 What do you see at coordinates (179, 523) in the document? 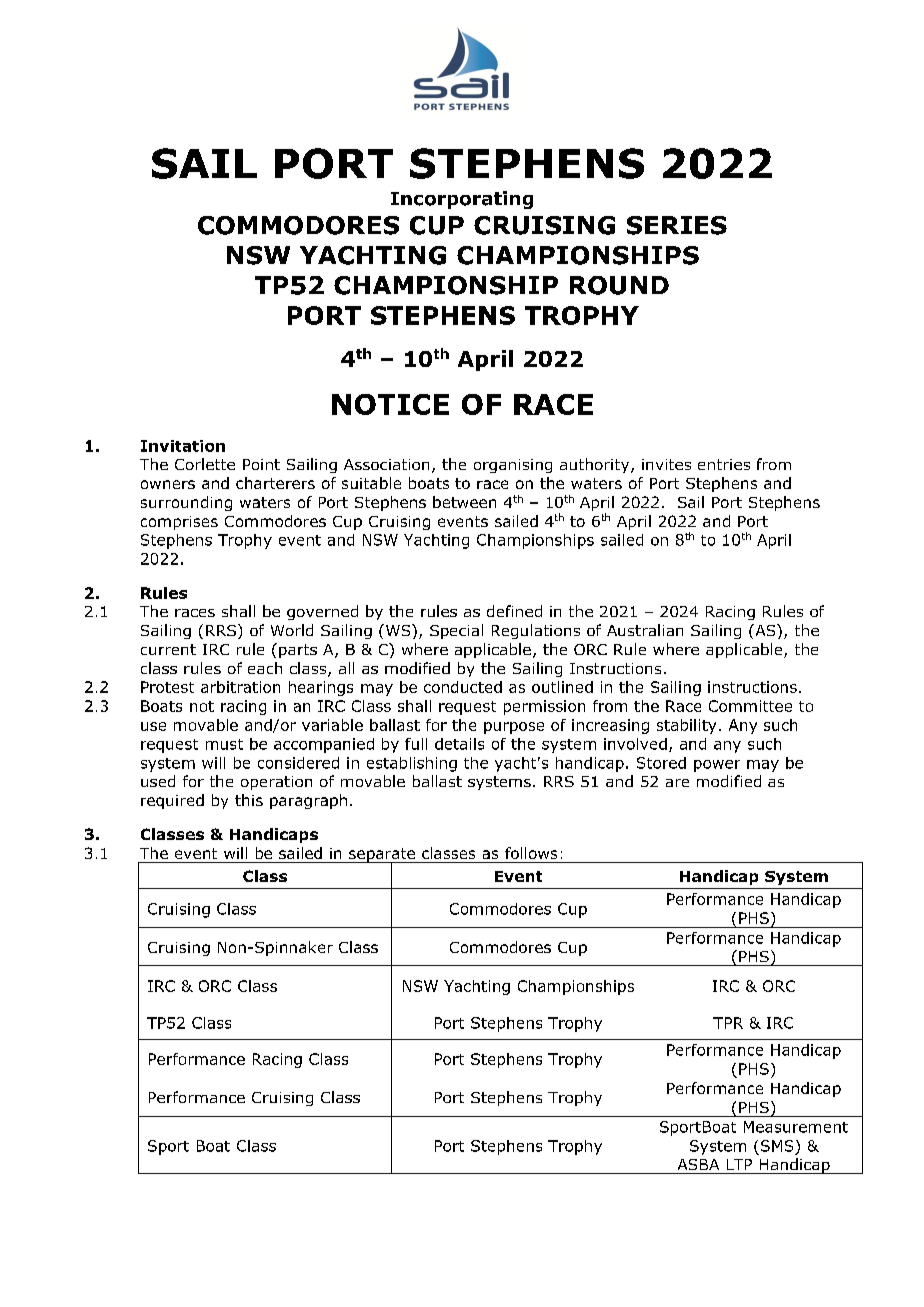
I see `comprises` at bounding box center [179, 523].
